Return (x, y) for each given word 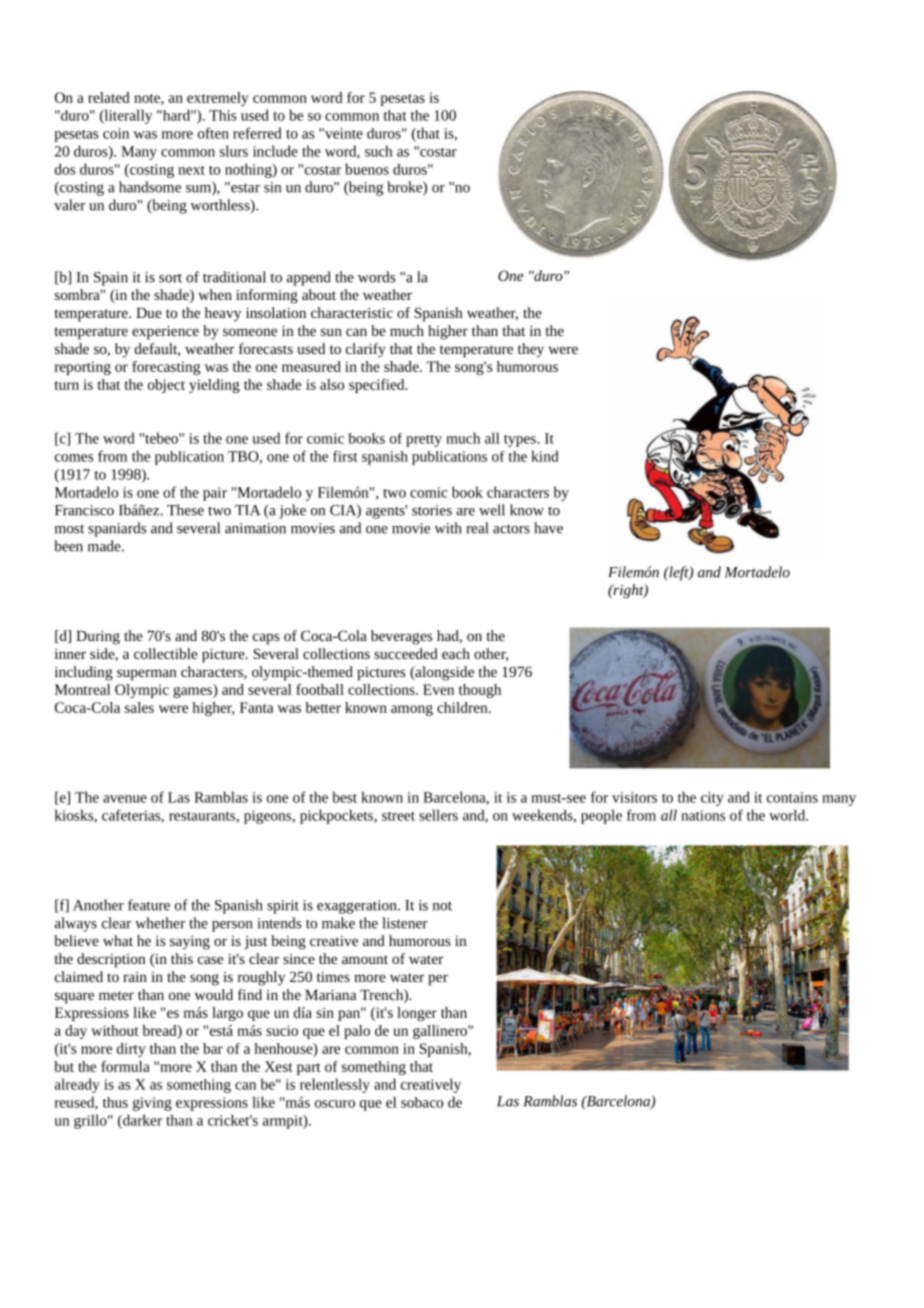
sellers (438, 815)
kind (545, 456)
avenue (125, 799)
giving (152, 1104)
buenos (367, 169)
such (379, 151)
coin (116, 133)
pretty (424, 441)
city (712, 799)
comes (74, 458)
